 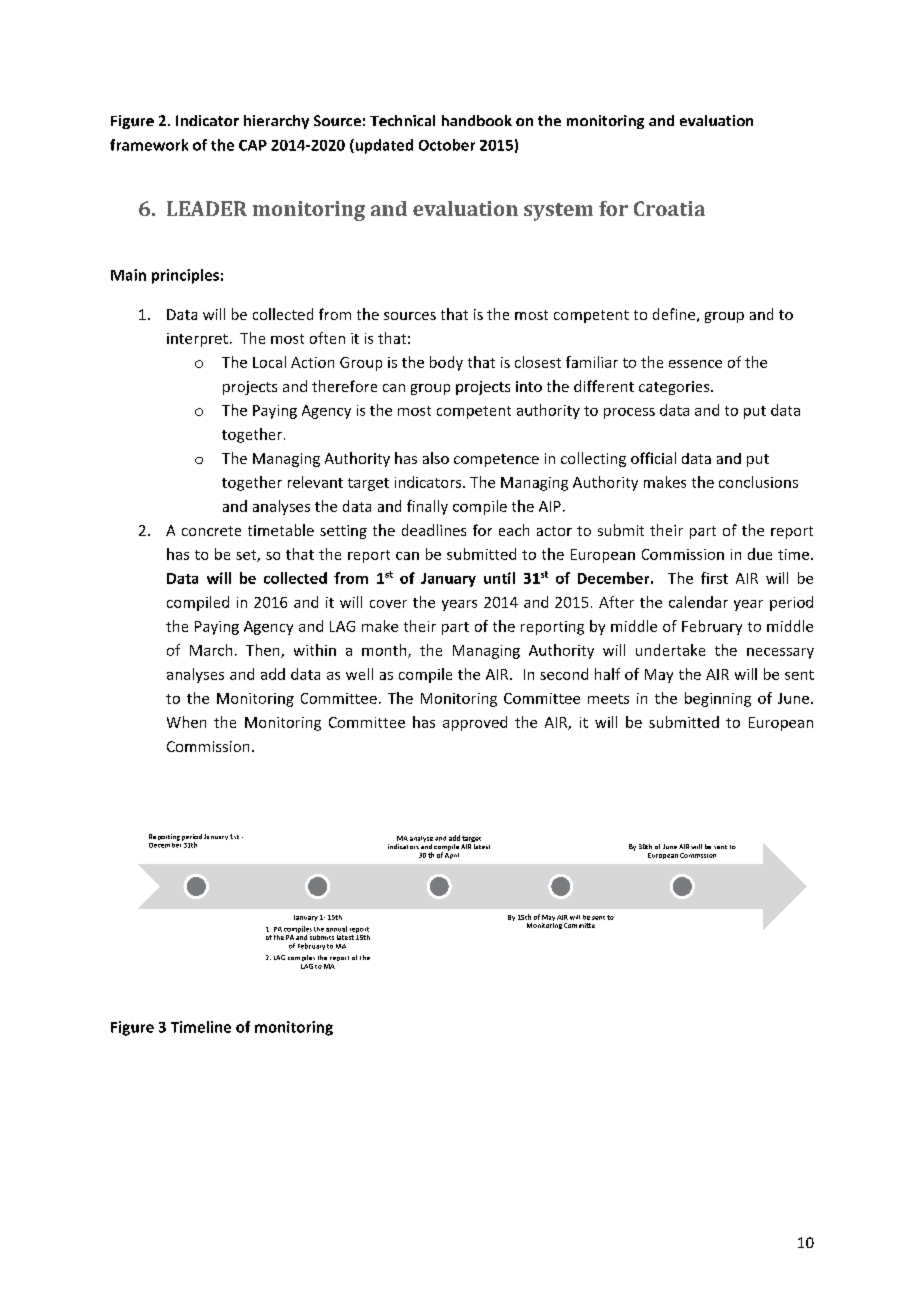 I want to click on Croatia, so click(x=669, y=208).
